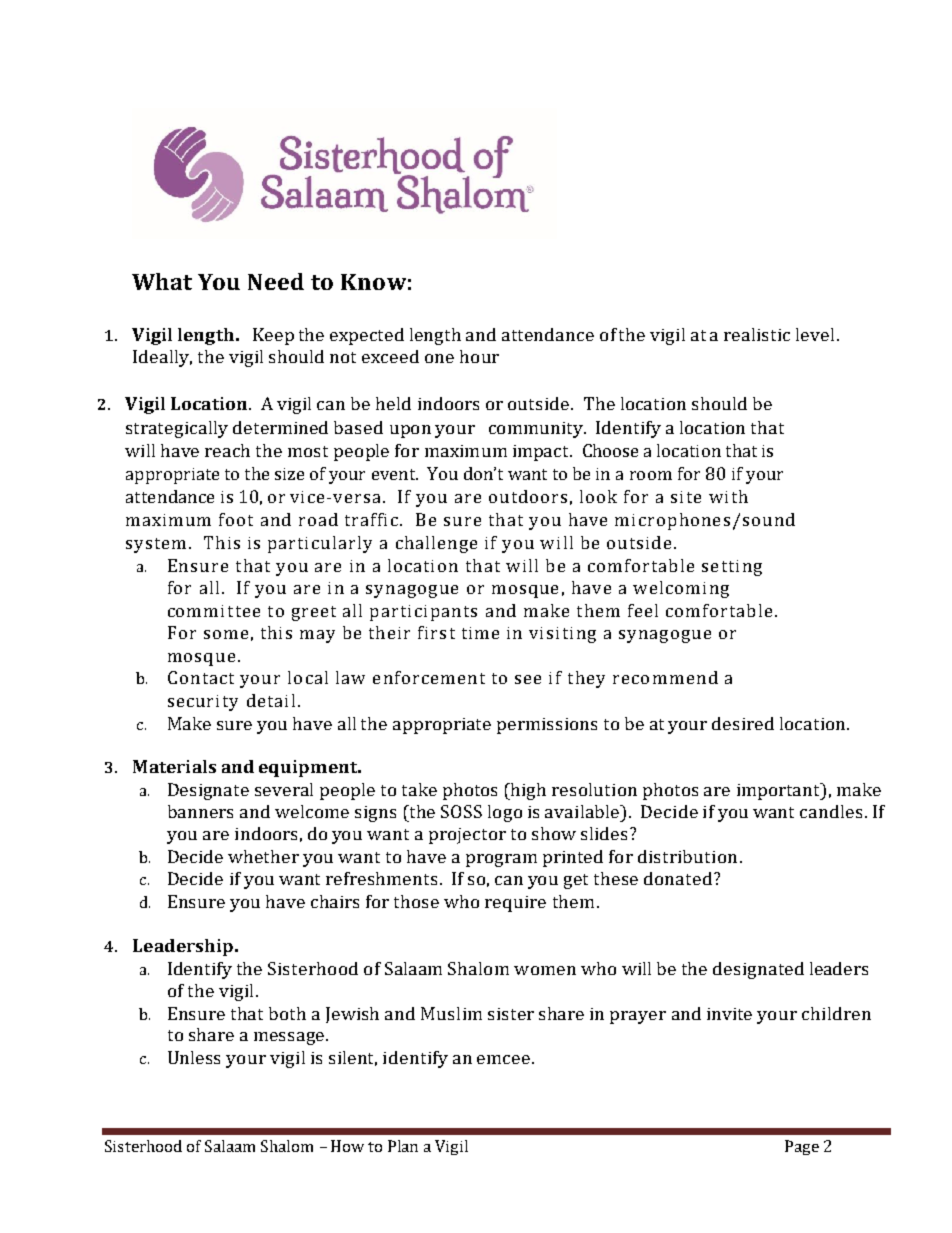  I want to click on donated, so click(678, 878).
